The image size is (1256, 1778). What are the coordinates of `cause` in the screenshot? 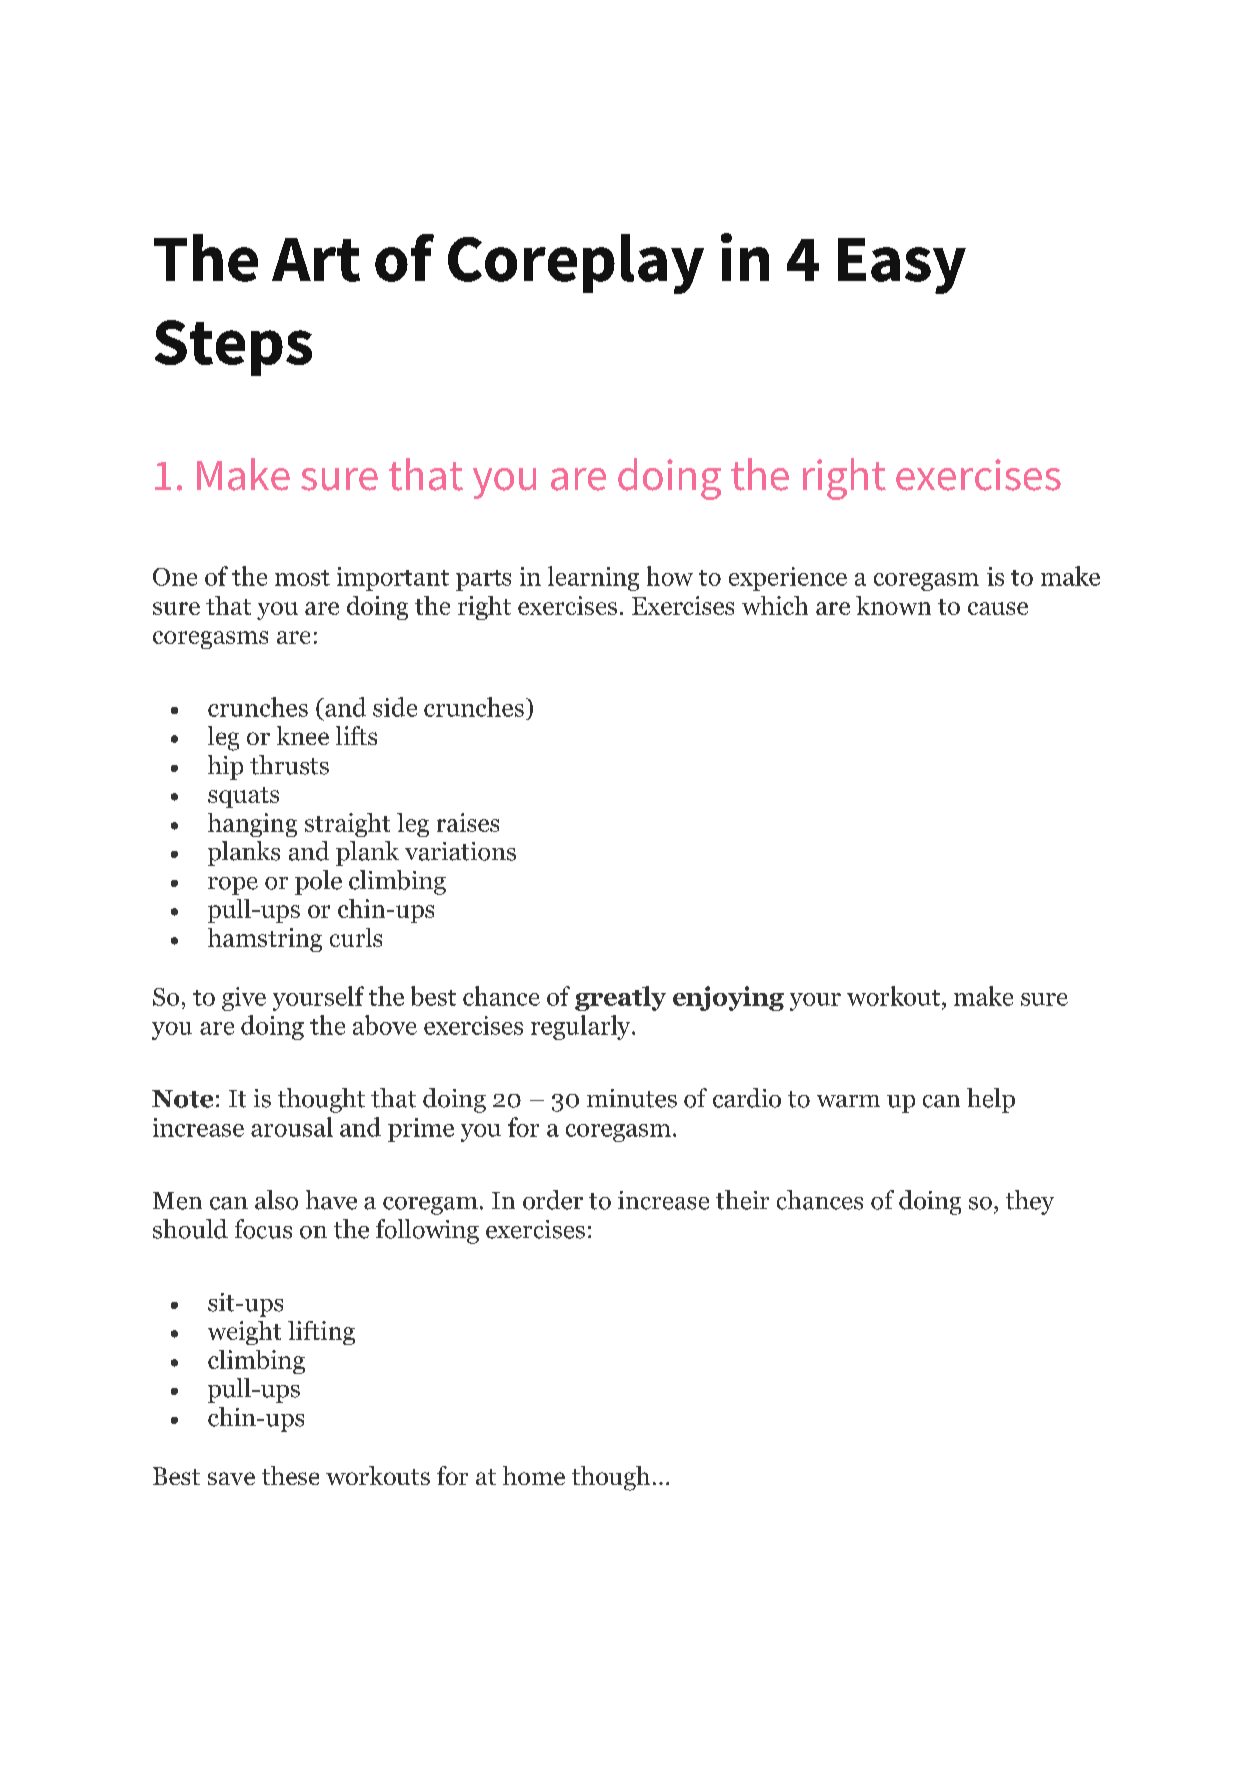 It's located at (998, 608).
